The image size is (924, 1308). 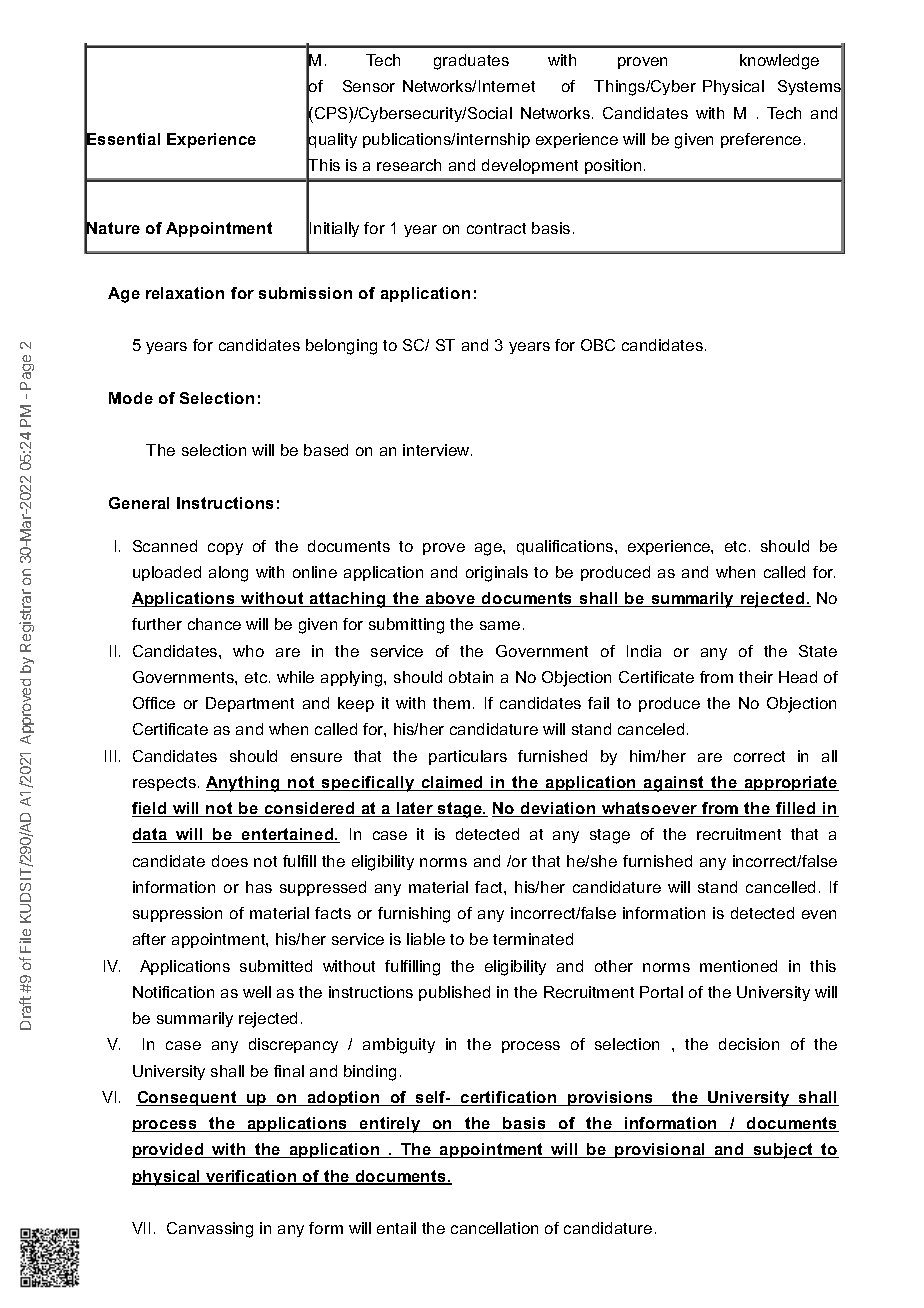 What do you see at coordinates (471, 62) in the page?
I see `graduates` at bounding box center [471, 62].
